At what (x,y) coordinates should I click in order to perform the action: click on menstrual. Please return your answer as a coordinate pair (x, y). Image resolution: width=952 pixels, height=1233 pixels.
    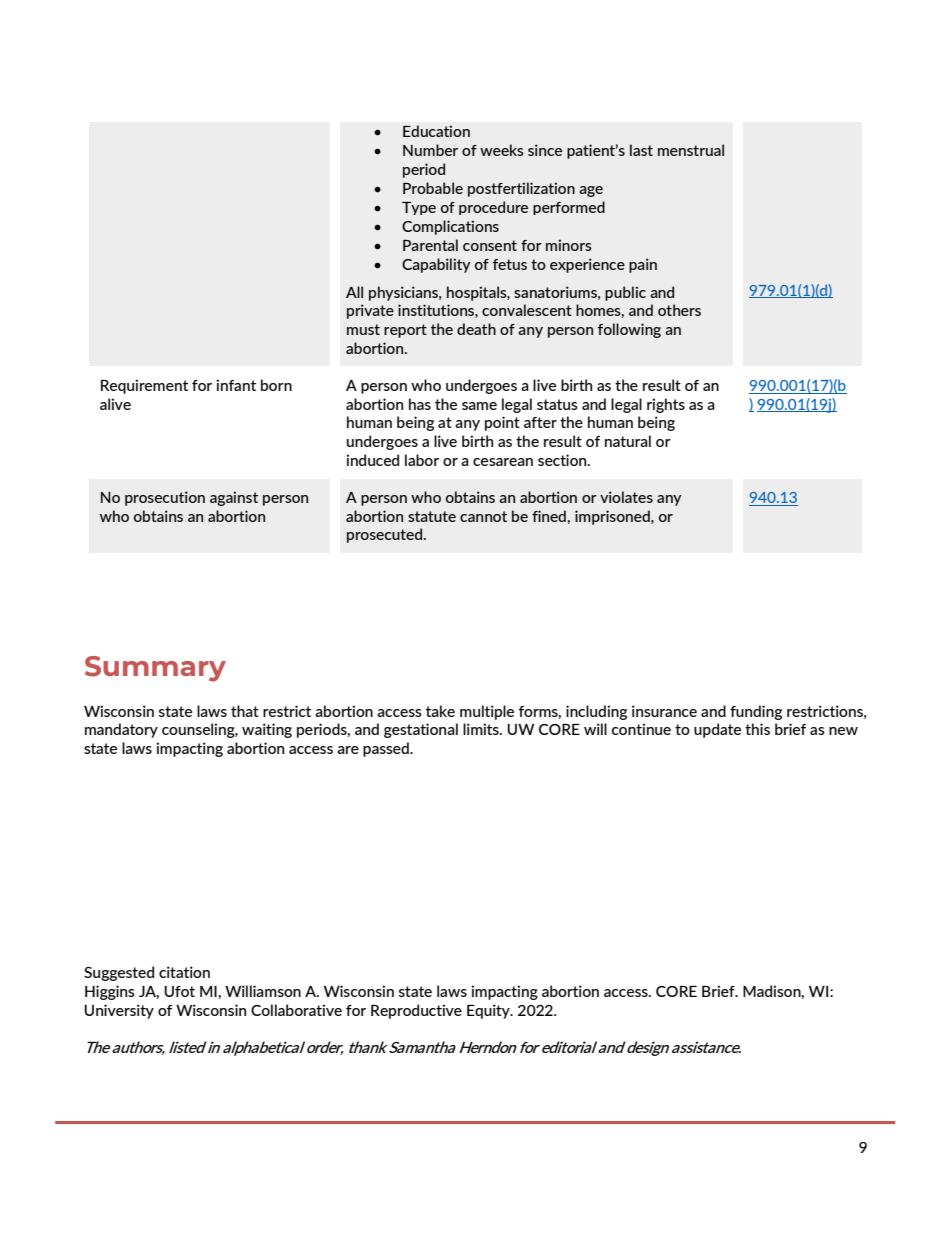
    Looking at the image, I should click on (691, 150).
